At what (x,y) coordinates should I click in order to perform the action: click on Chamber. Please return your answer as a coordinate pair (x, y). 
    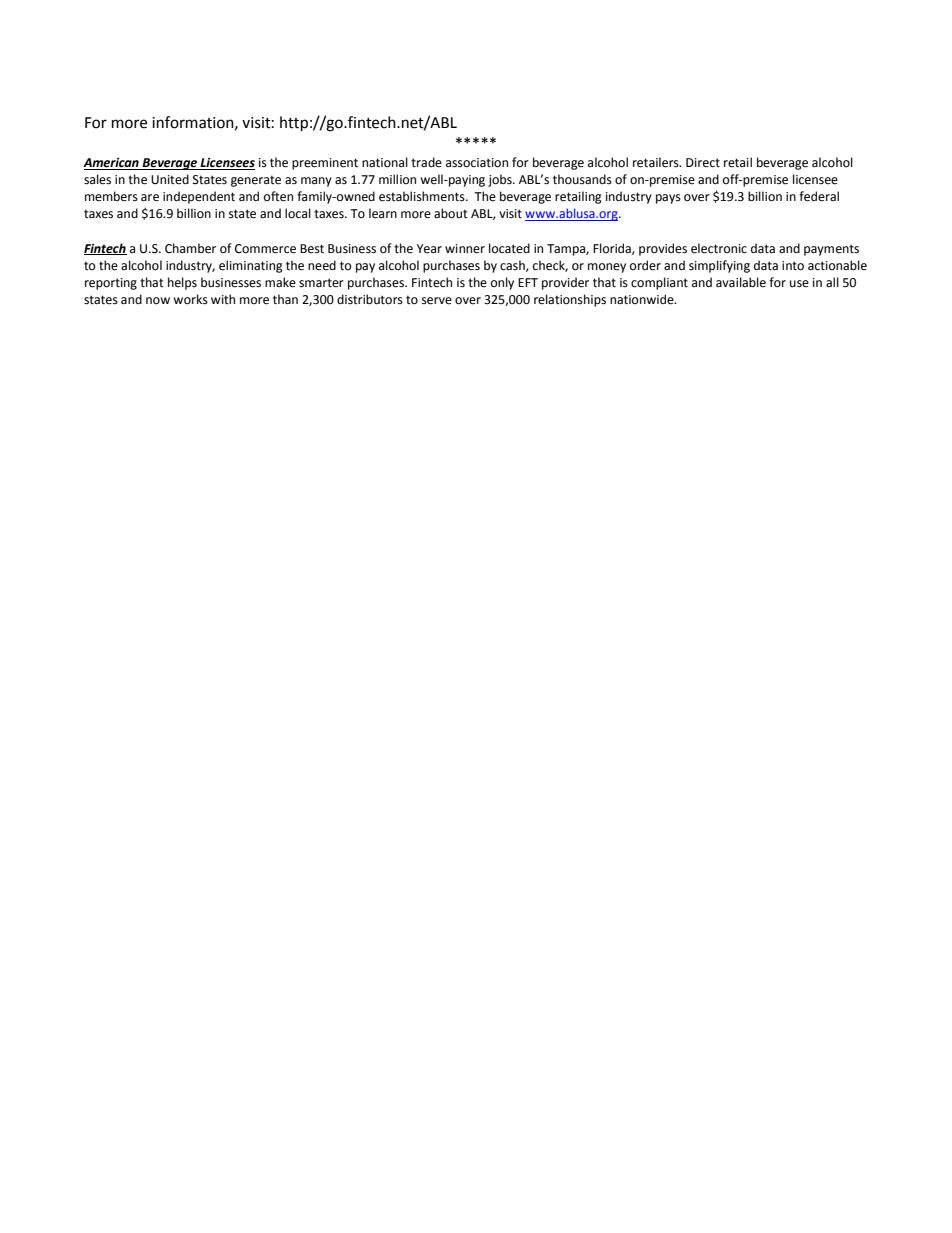
    Looking at the image, I should click on (190, 248).
